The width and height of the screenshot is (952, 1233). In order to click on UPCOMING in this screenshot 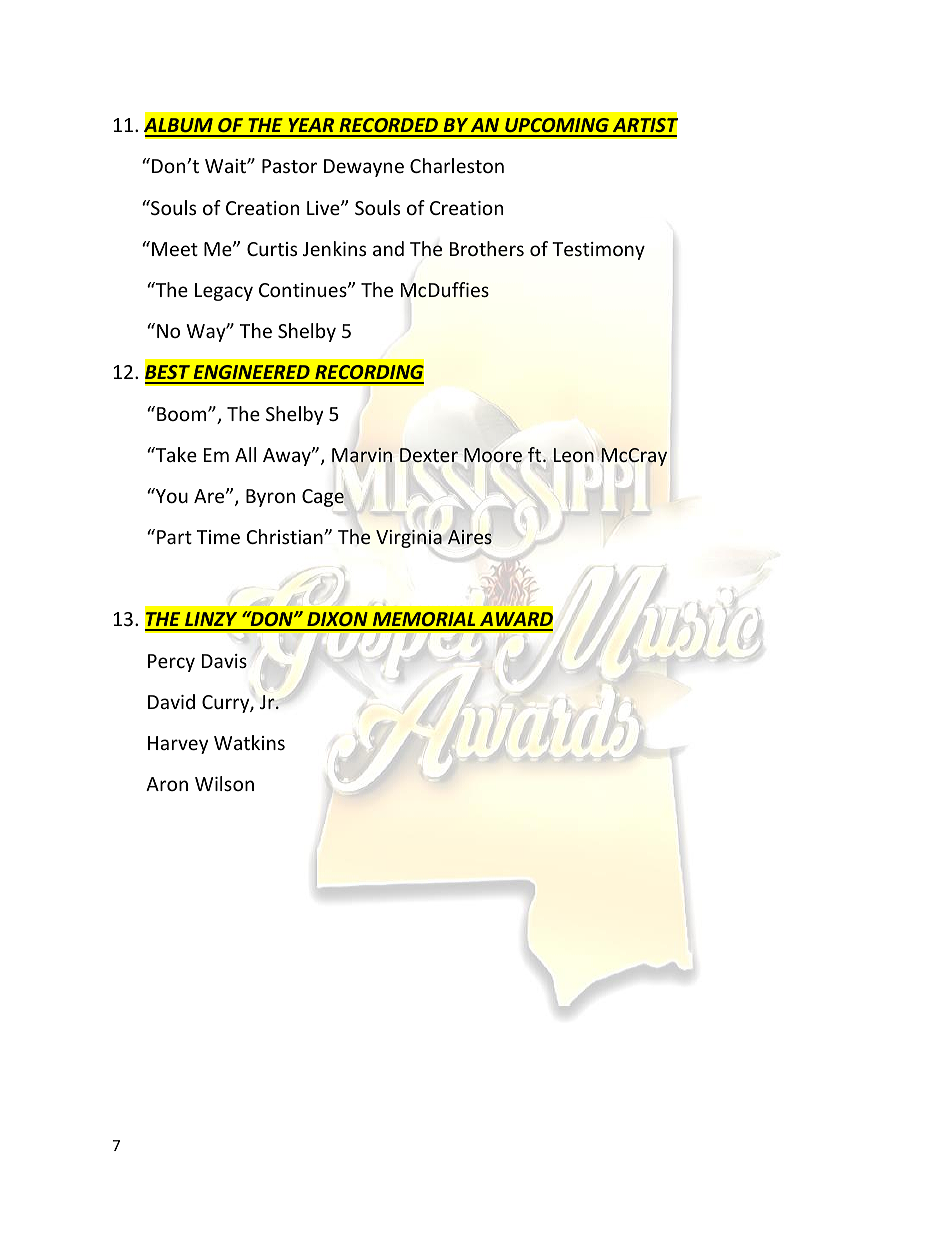, I will do `click(557, 127)`.
